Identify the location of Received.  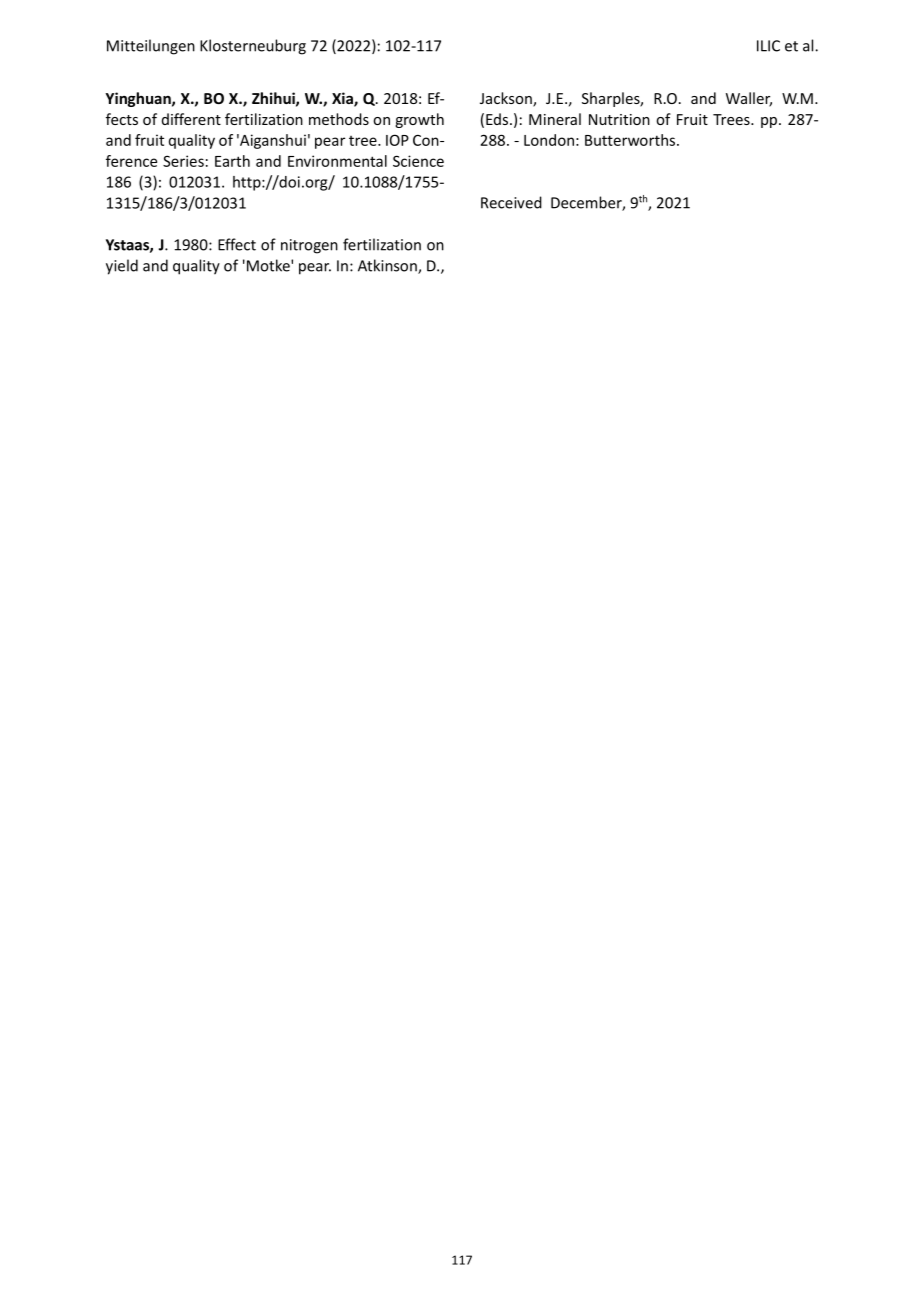
(511, 202).
